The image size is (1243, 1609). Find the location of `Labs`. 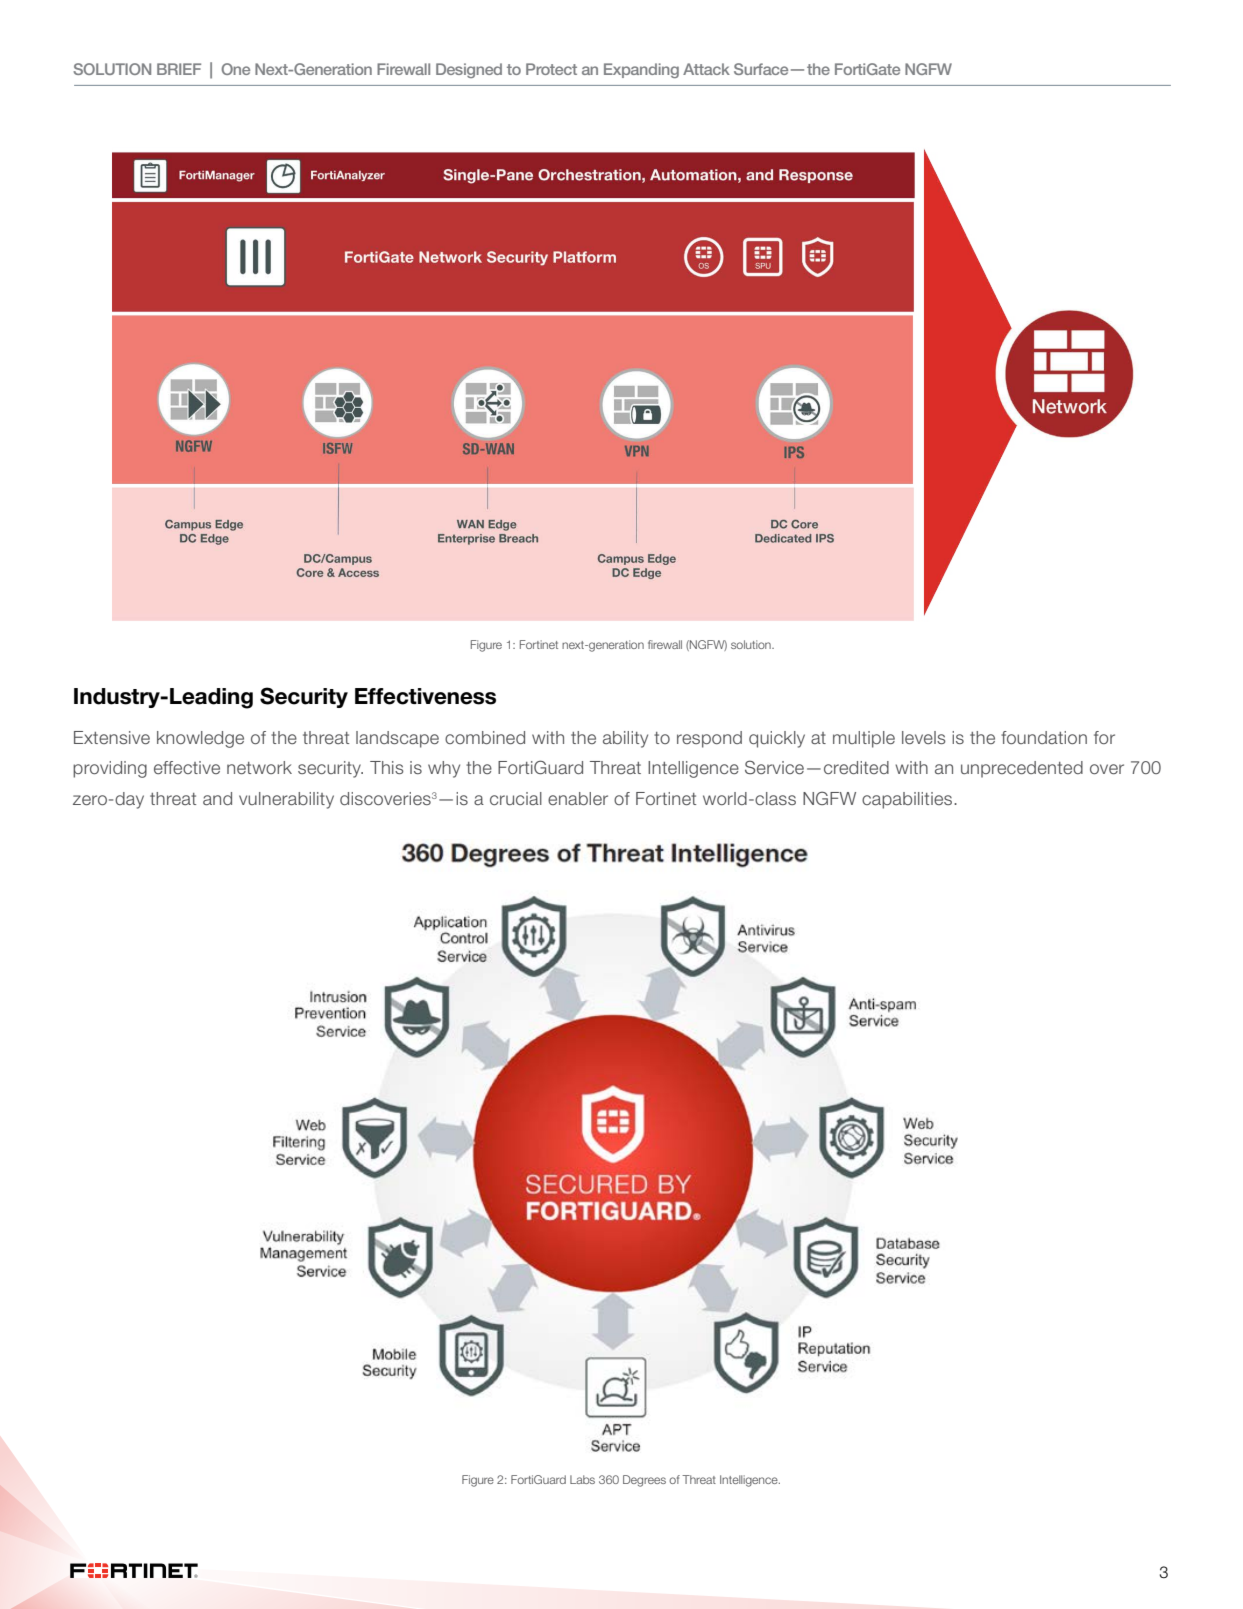

Labs is located at coordinates (582, 1479).
